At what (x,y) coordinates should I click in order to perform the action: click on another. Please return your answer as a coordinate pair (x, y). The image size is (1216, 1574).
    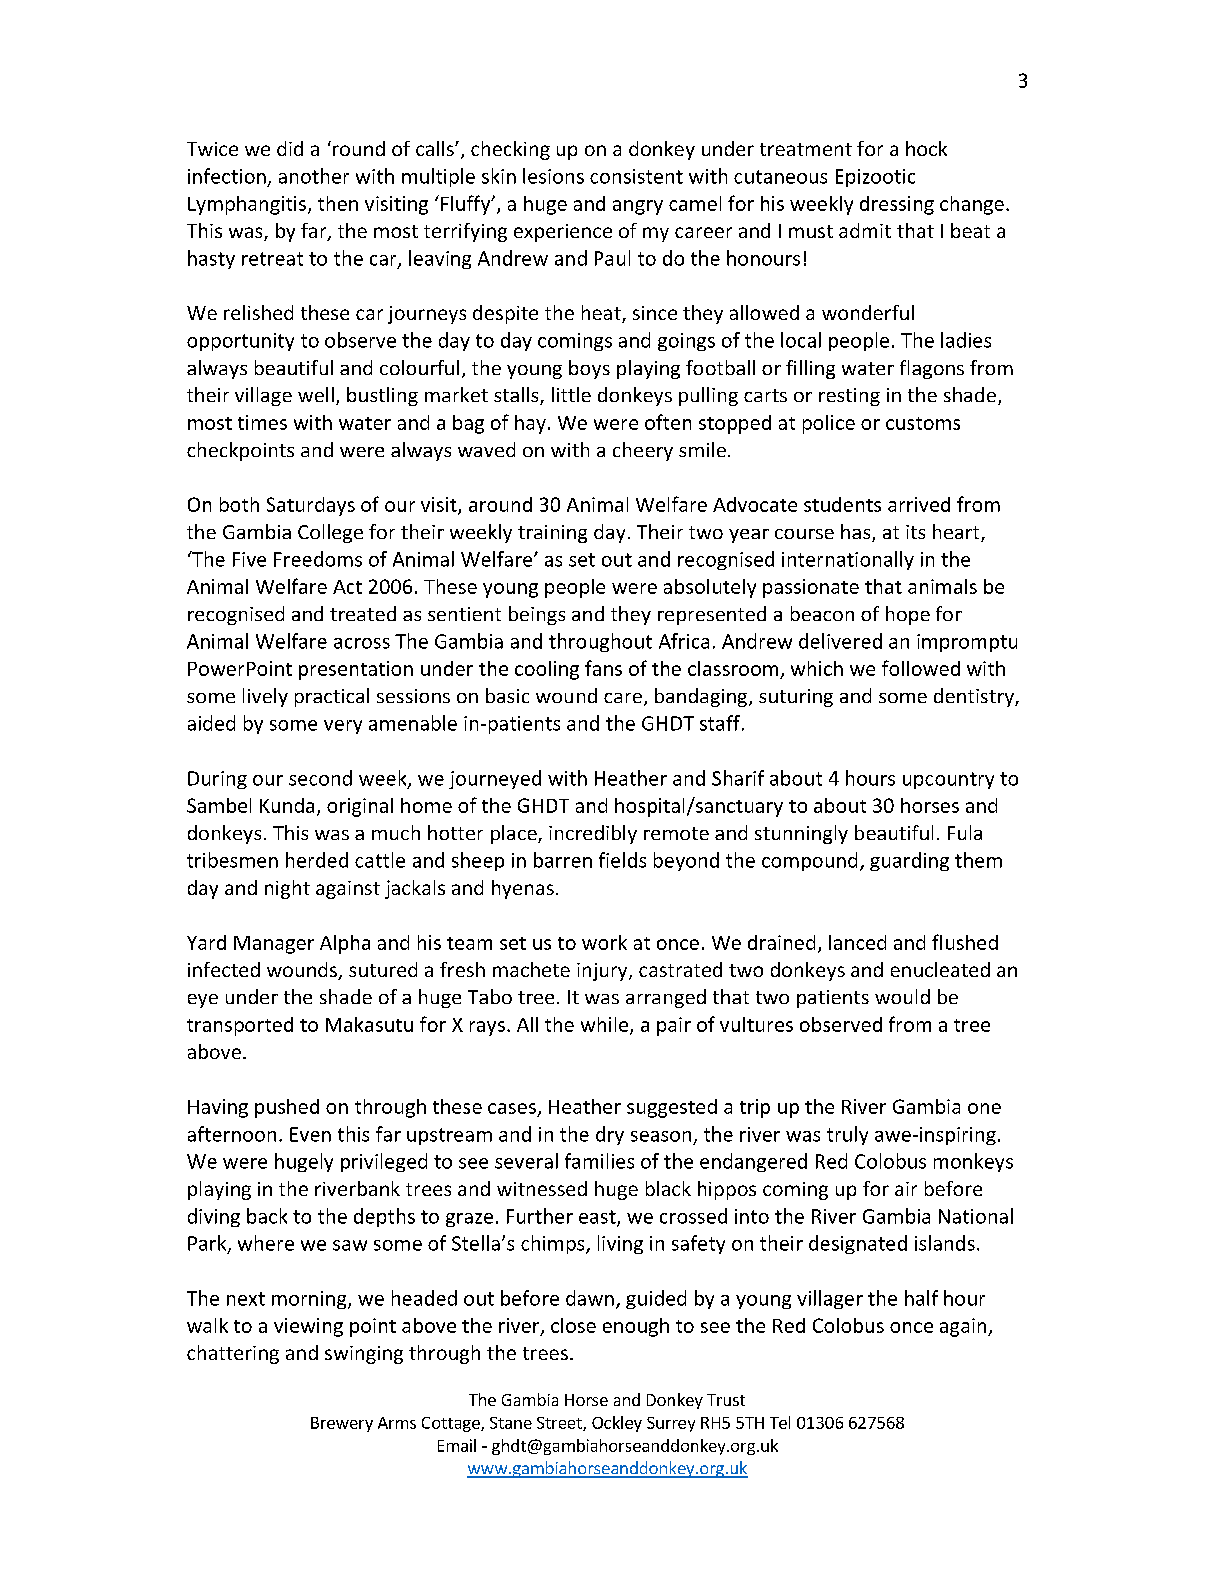
    Looking at the image, I should click on (314, 176).
